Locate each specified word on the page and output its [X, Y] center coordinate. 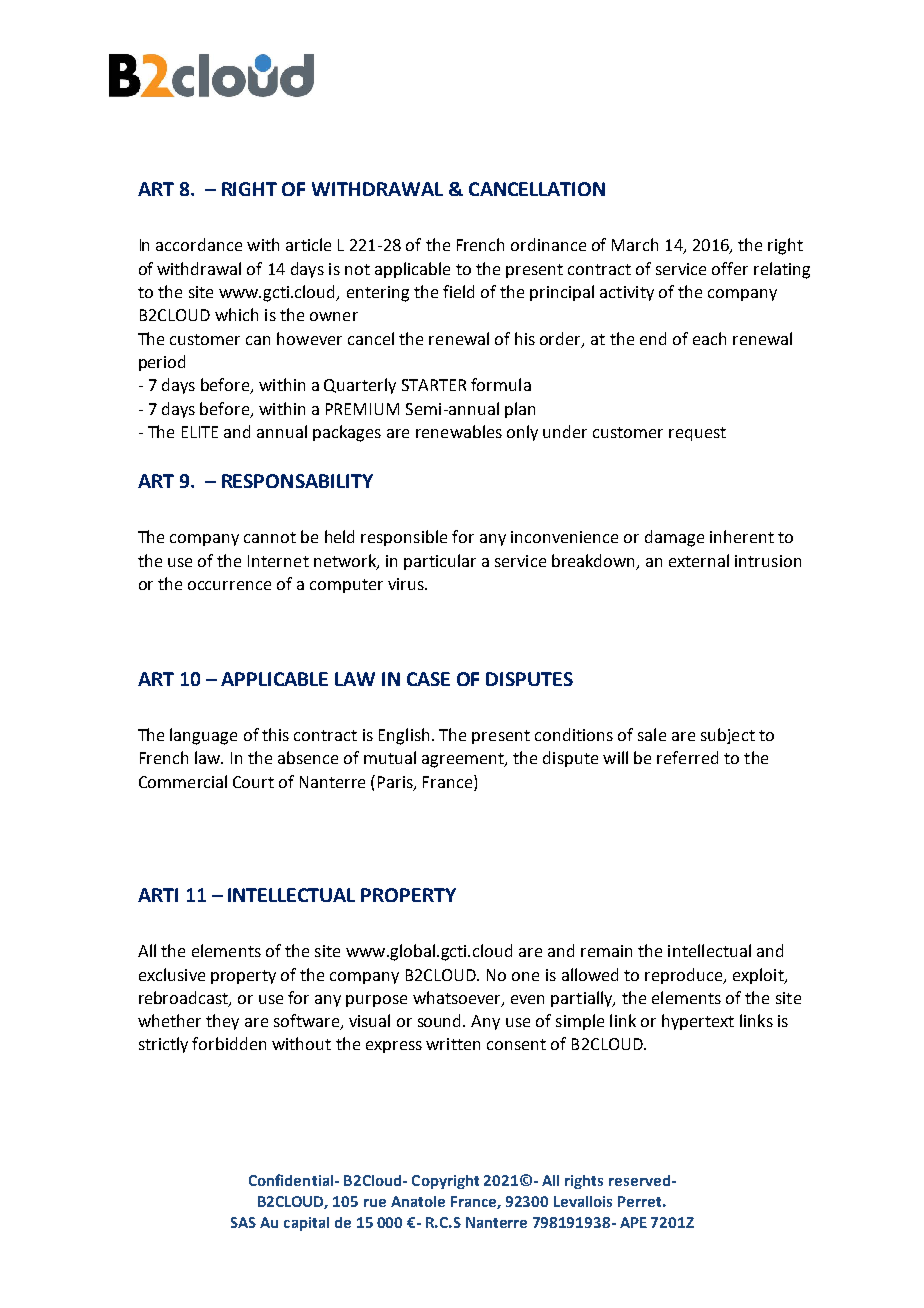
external [699, 560]
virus [407, 584]
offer [730, 268]
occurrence [229, 585]
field [458, 291]
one [525, 976]
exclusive [172, 974]
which [236, 314]
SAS [243, 1222]
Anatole [418, 1201]
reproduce [685, 976]
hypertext [698, 1022]
